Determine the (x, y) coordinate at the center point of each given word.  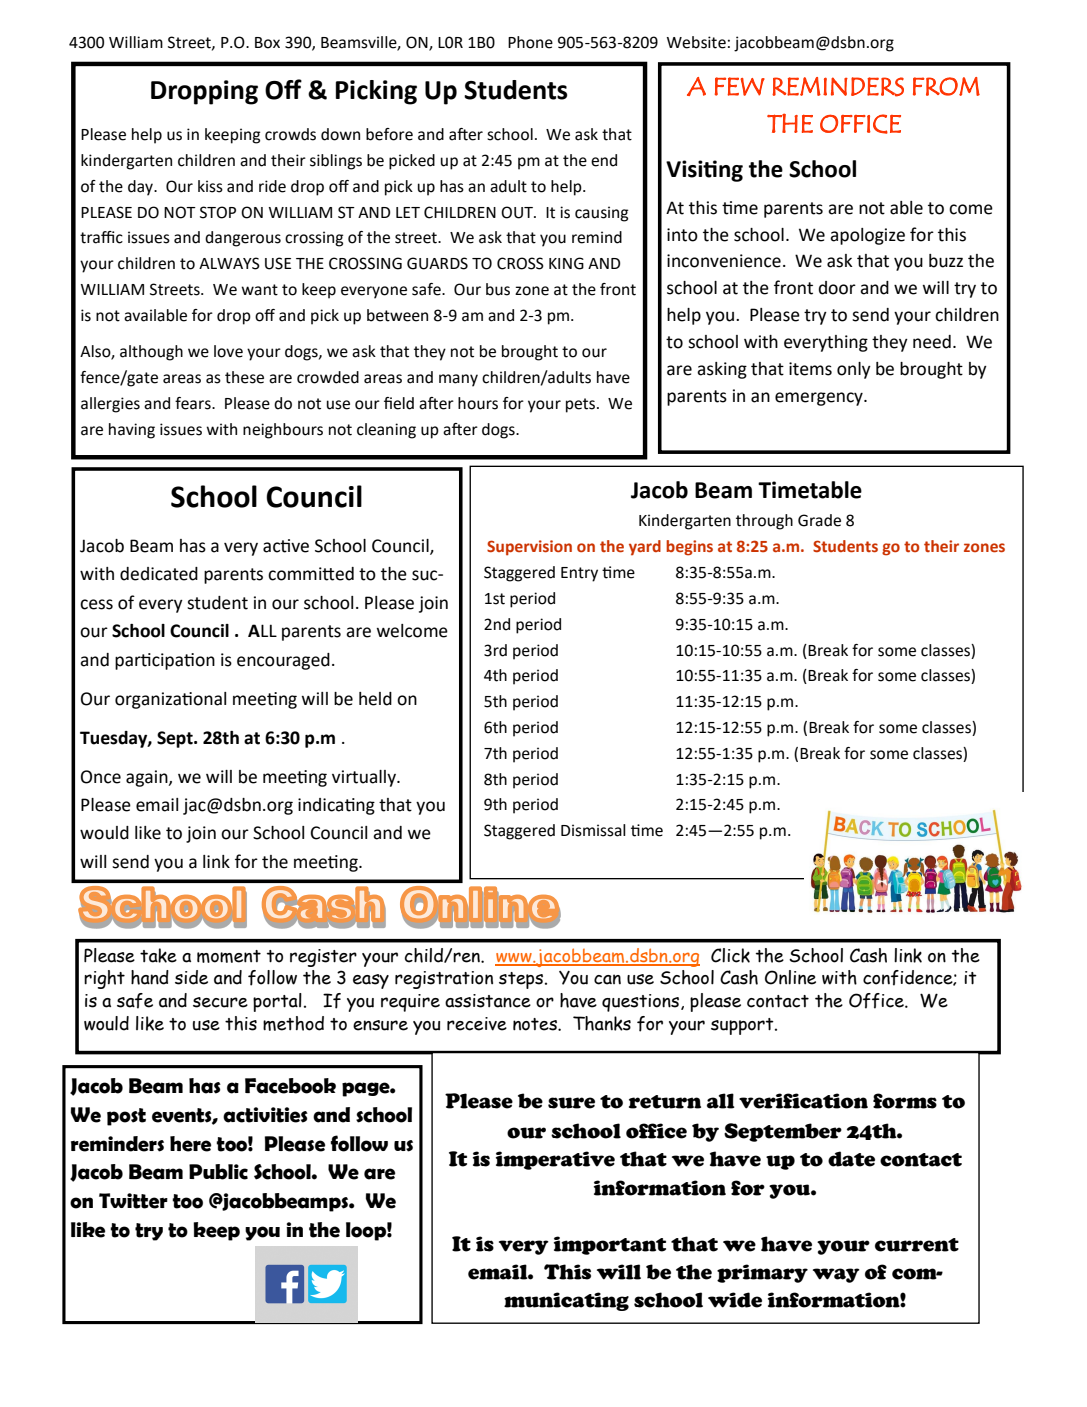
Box (267, 43)
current (917, 1245)
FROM (946, 86)
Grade (819, 520)
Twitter (133, 1201)
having (132, 431)
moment (229, 956)
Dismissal (593, 830)
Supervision (529, 548)
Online (790, 977)
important (610, 1245)
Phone (530, 42)
